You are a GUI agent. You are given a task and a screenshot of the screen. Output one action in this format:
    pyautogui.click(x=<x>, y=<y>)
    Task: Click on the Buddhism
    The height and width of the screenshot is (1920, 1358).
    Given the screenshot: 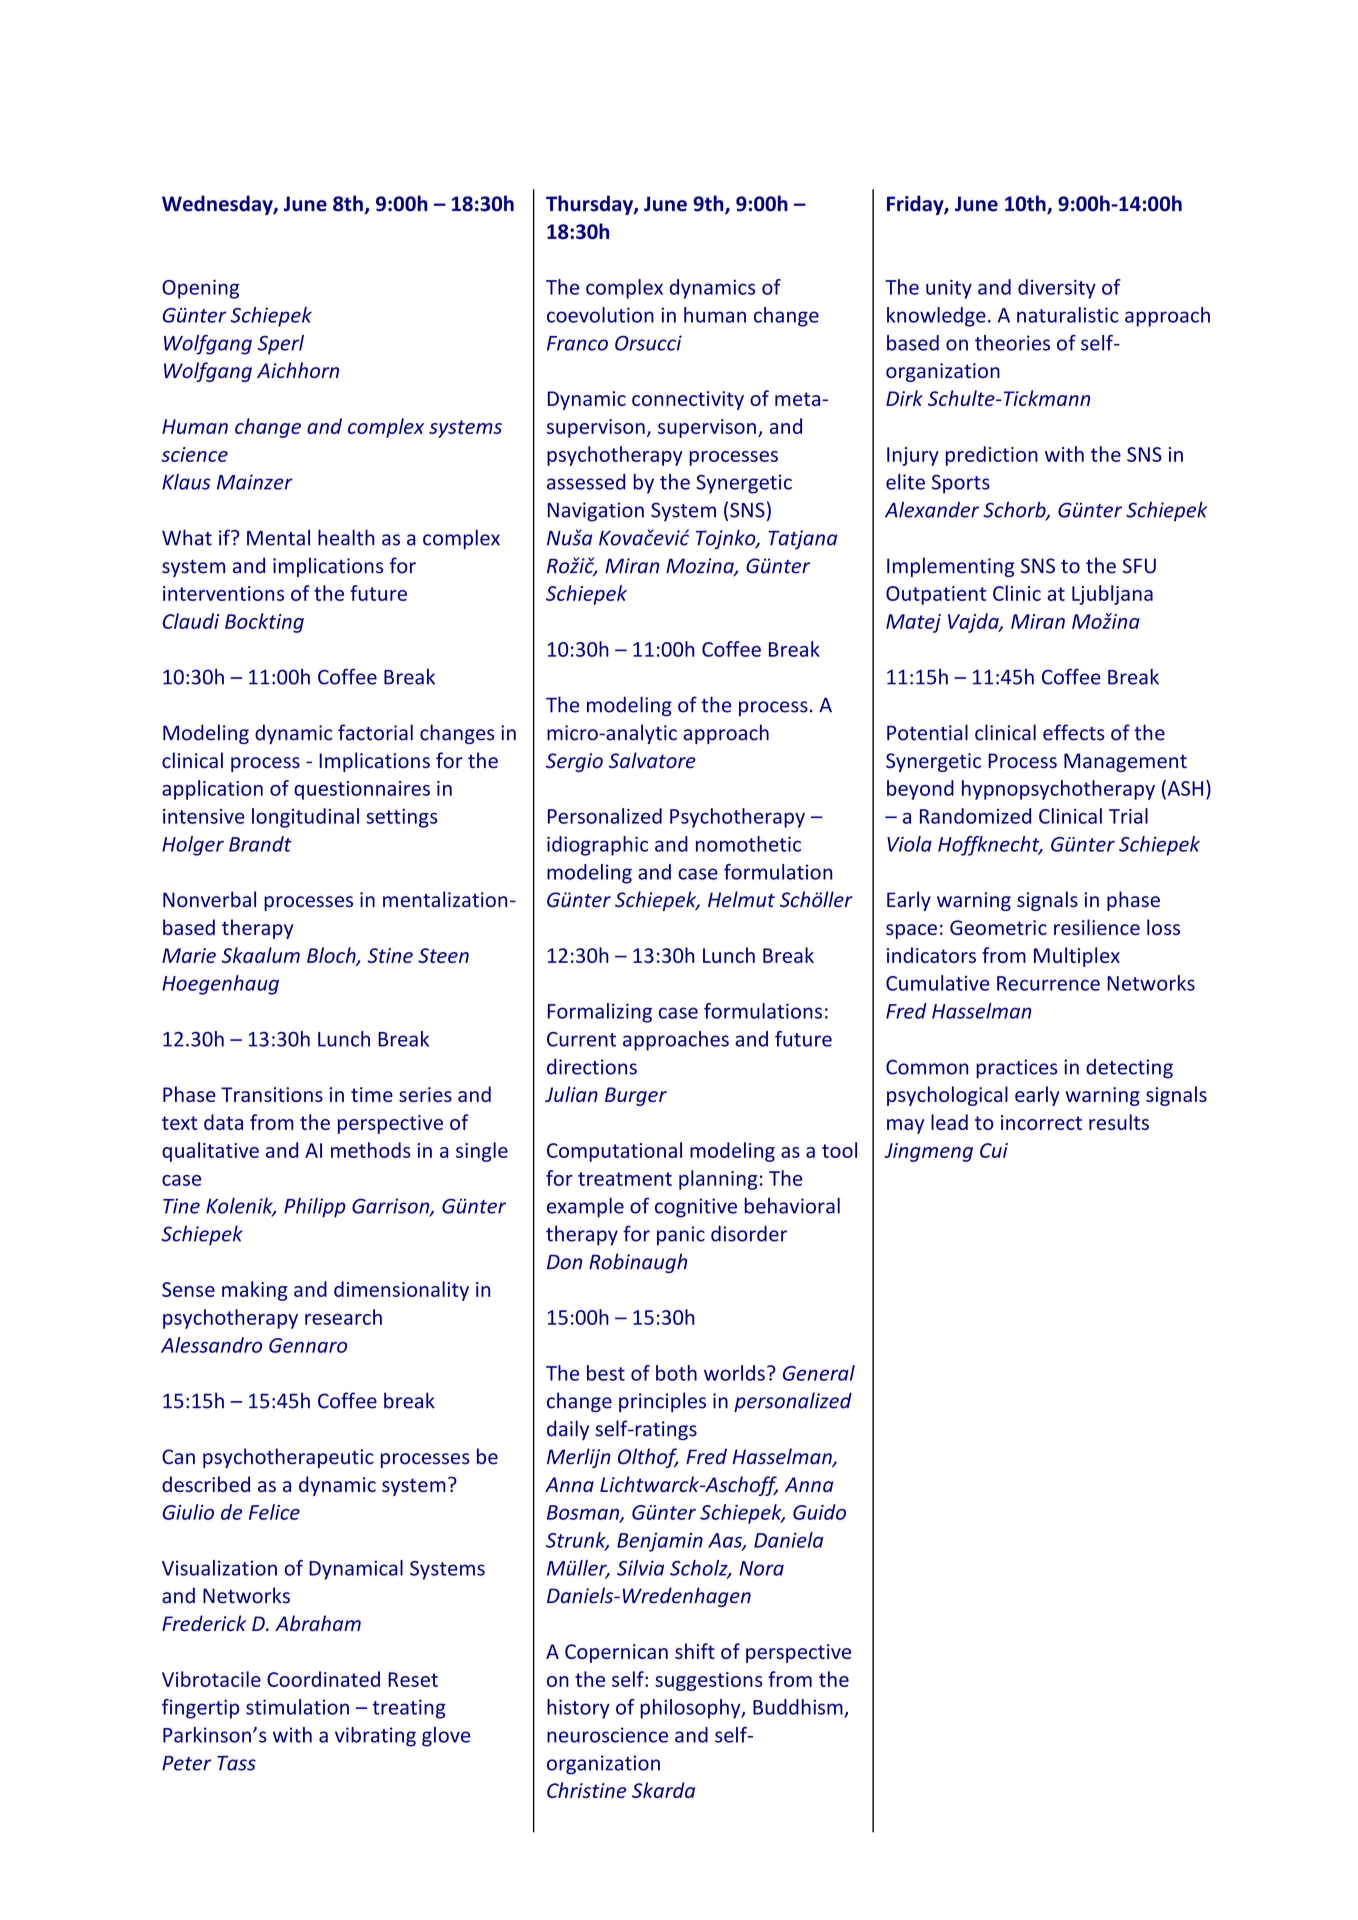 What is the action you would take?
    pyautogui.click(x=799, y=1708)
